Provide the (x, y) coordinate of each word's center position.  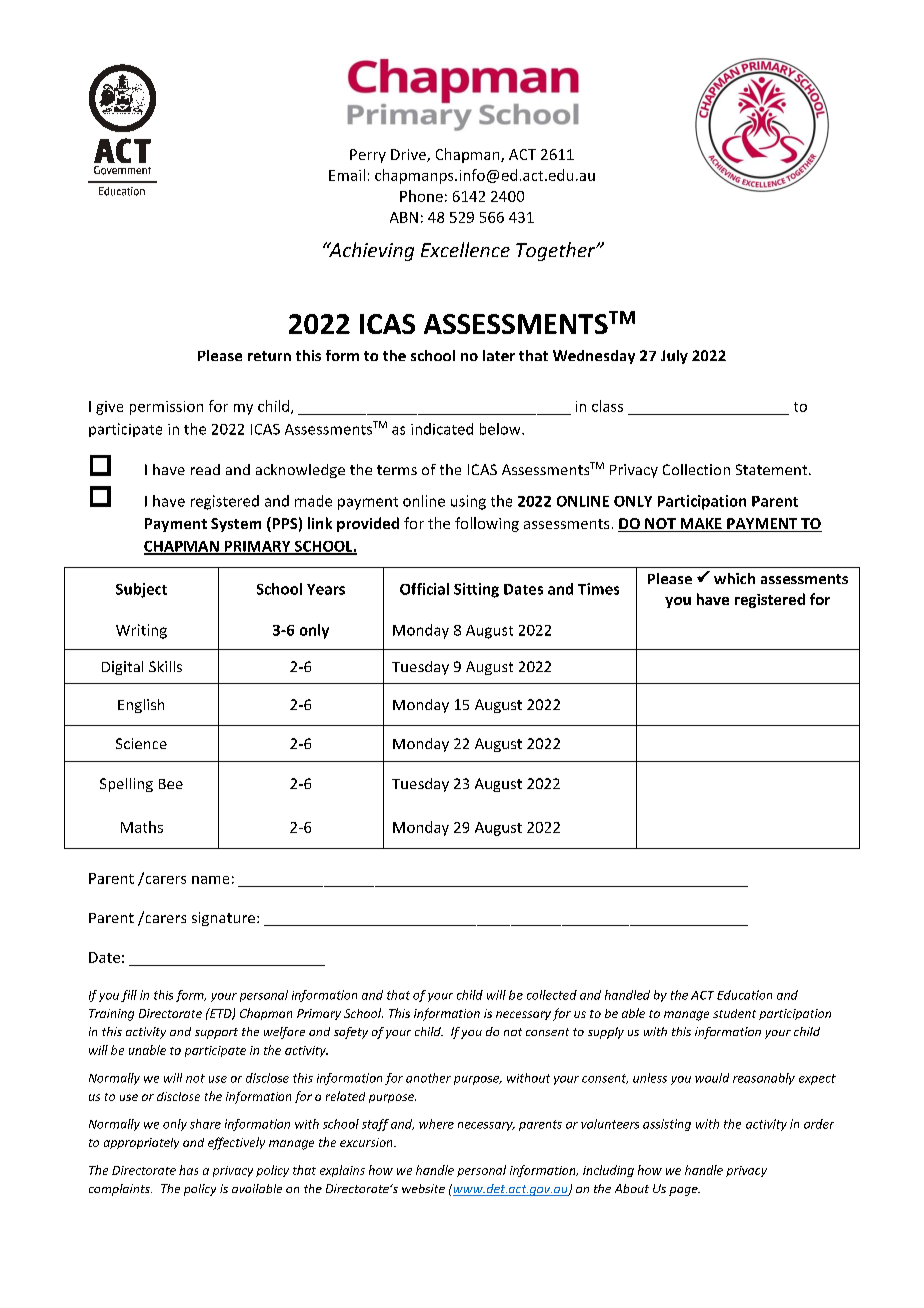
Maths (142, 827)
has (188, 1170)
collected (552, 995)
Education (744, 995)
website (423, 1188)
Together (557, 251)
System (236, 525)
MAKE (701, 523)
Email (347, 175)
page (684, 1191)
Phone (421, 196)
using (468, 502)
